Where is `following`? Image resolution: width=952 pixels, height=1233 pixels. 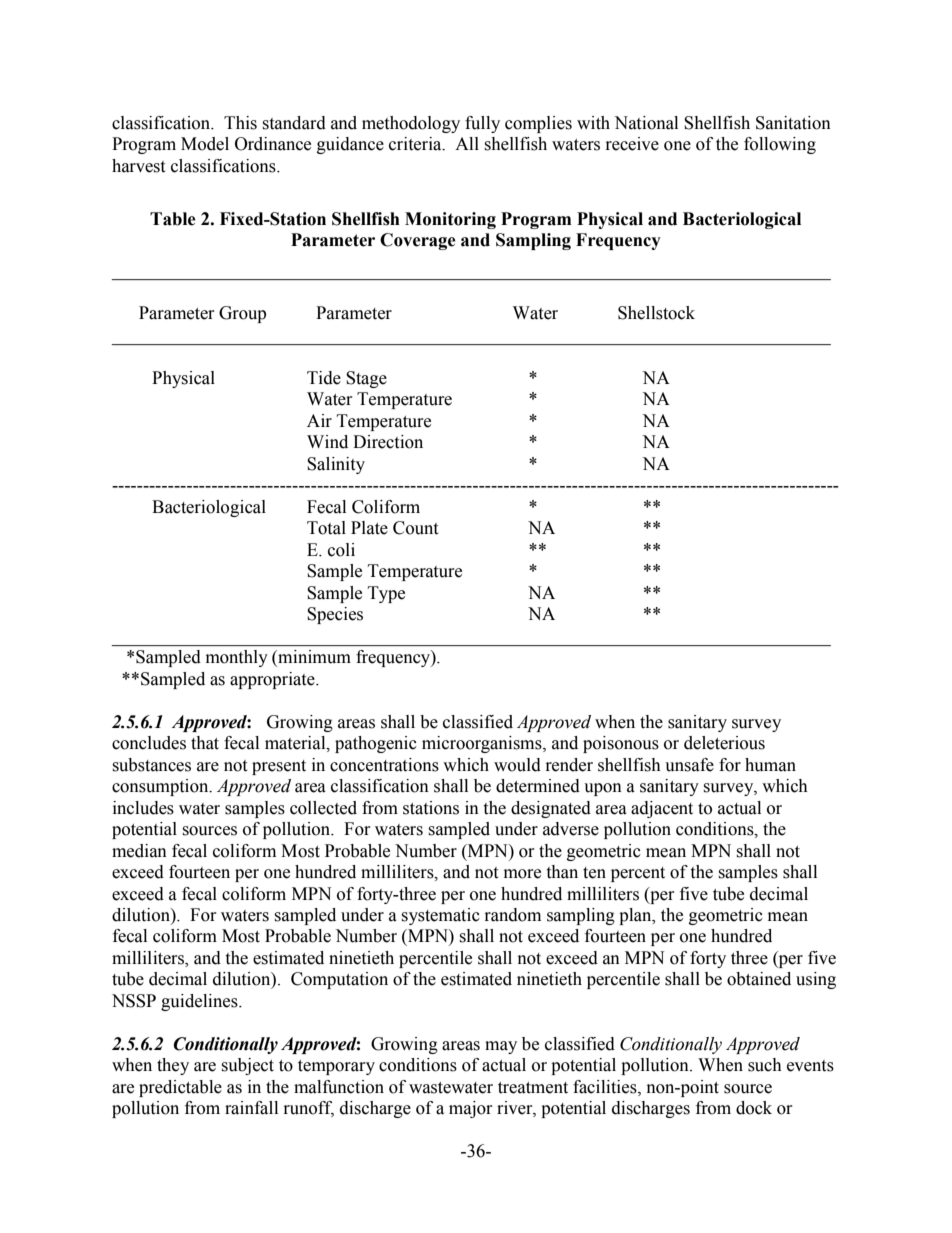 following is located at coordinates (780, 145).
